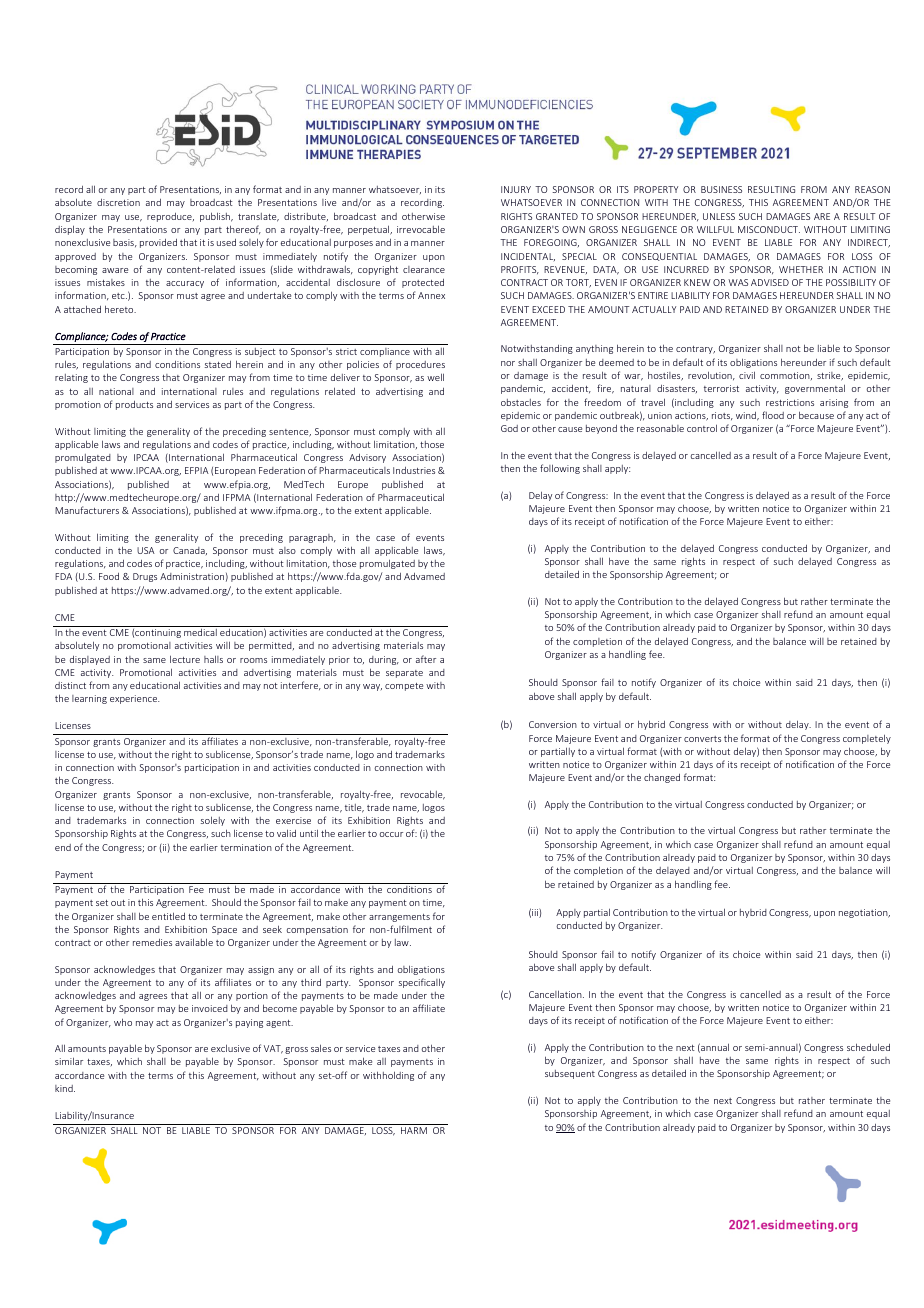  What do you see at coordinates (570, 1074) in the screenshot?
I see `subsequent` at bounding box center [570, 1074].
